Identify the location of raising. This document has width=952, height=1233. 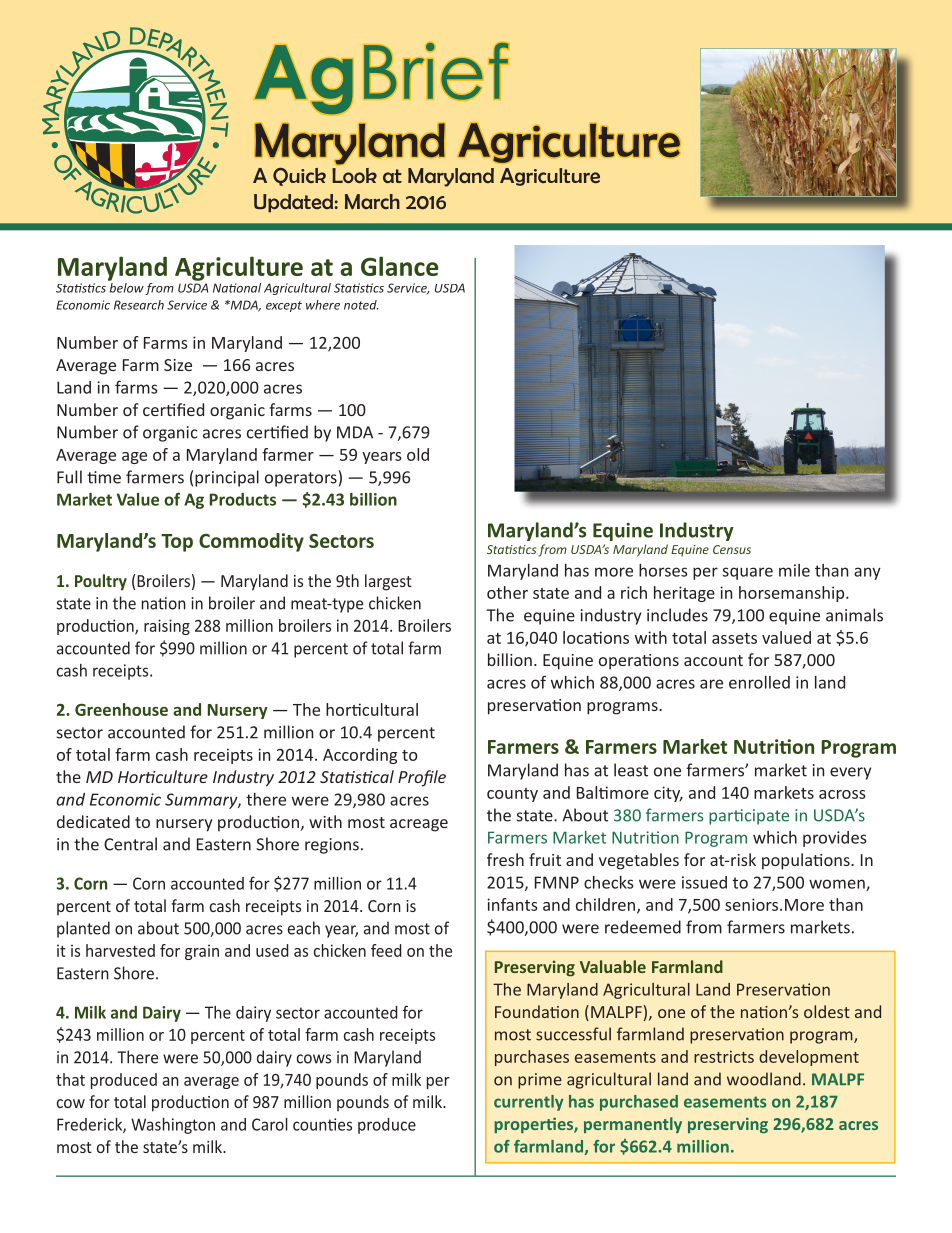
(167, 627).
